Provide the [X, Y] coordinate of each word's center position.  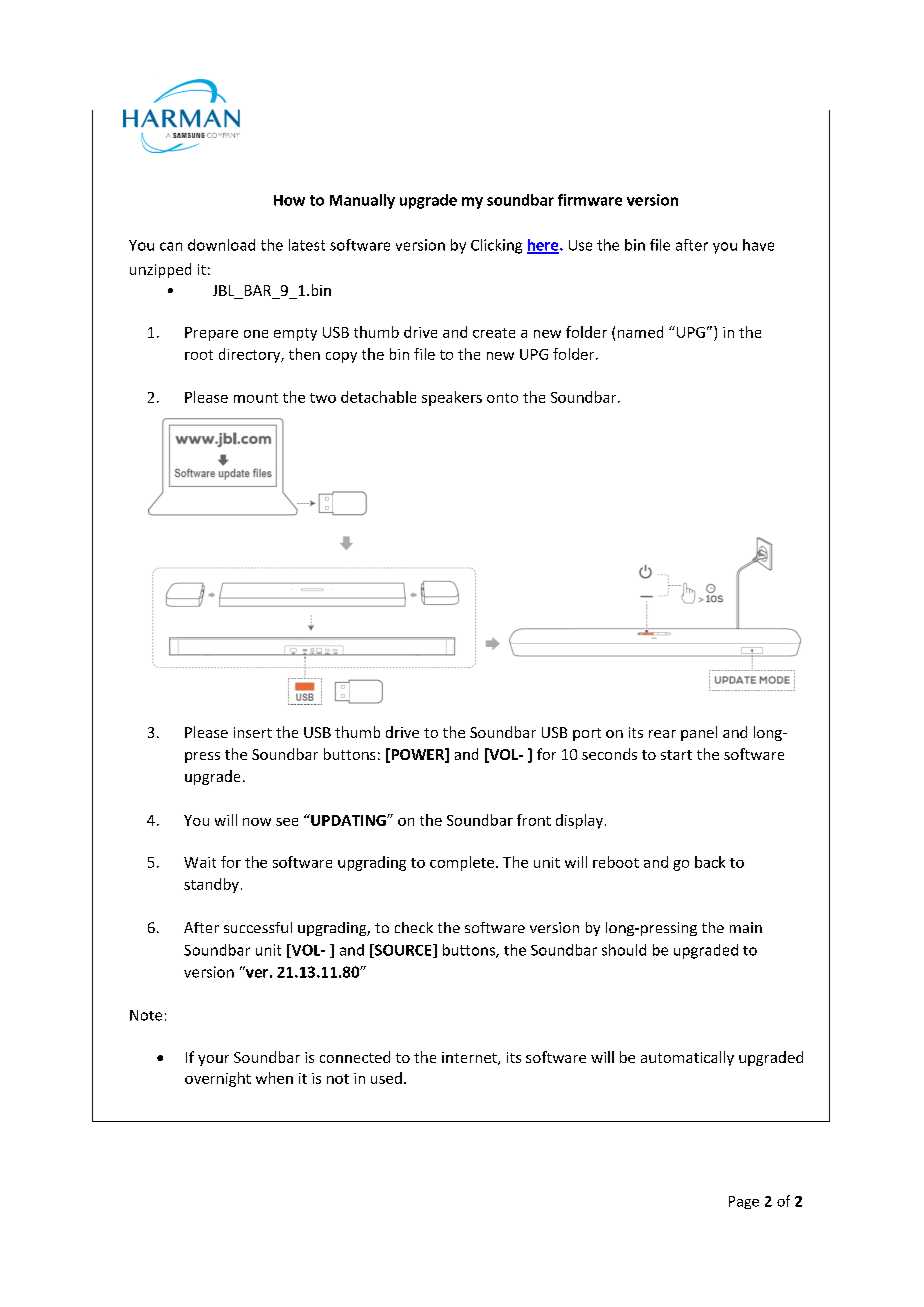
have [758, 245]
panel [699, 733]
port [587, 734]
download [221, 245]
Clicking [496, 246]
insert [253, 732]
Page [744, 1202]
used [386, 1078]
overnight [218, 1079]
